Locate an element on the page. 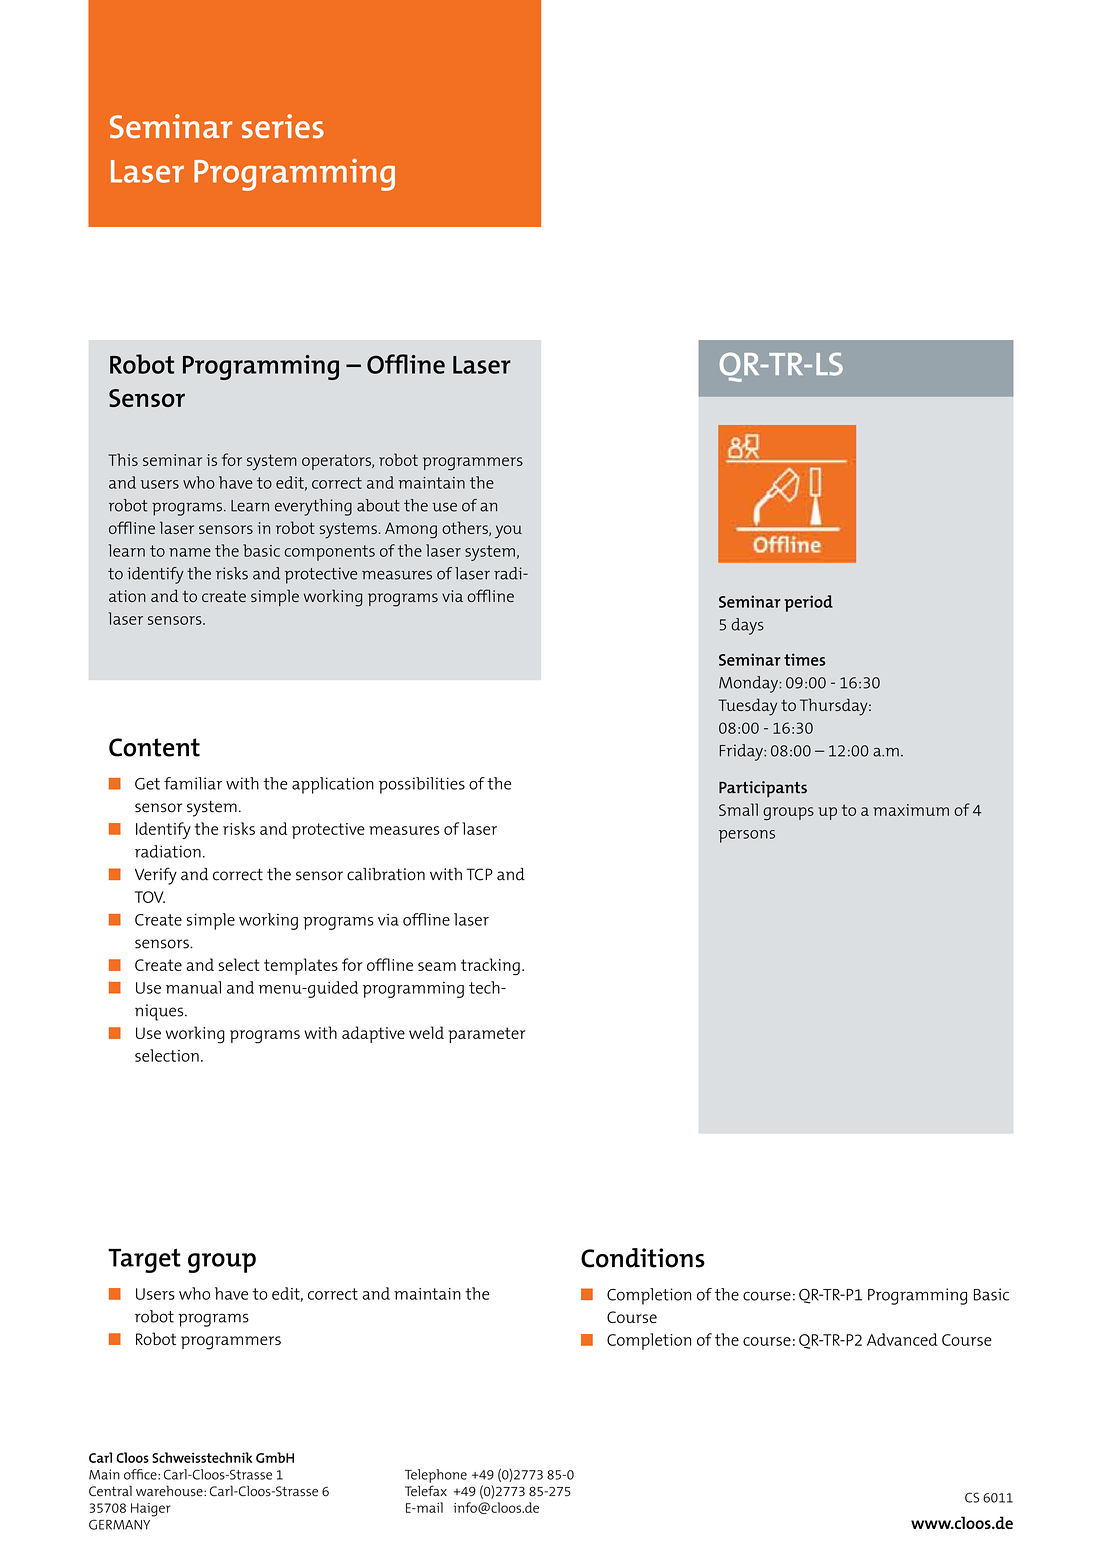  Participants is located at coordinates (763, 789).
